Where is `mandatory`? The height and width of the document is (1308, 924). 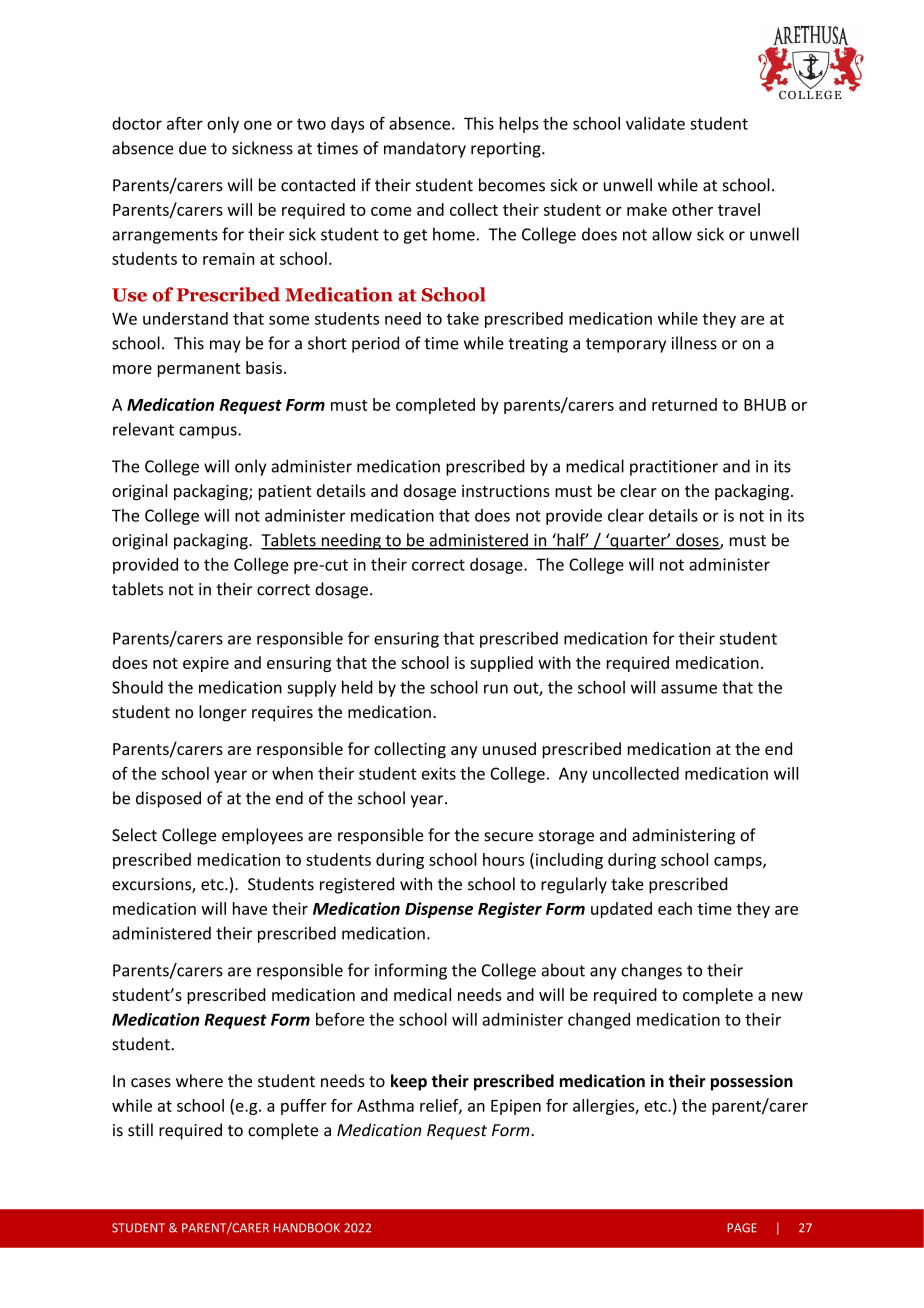 mandatory is located at coordinates (425, 149).
